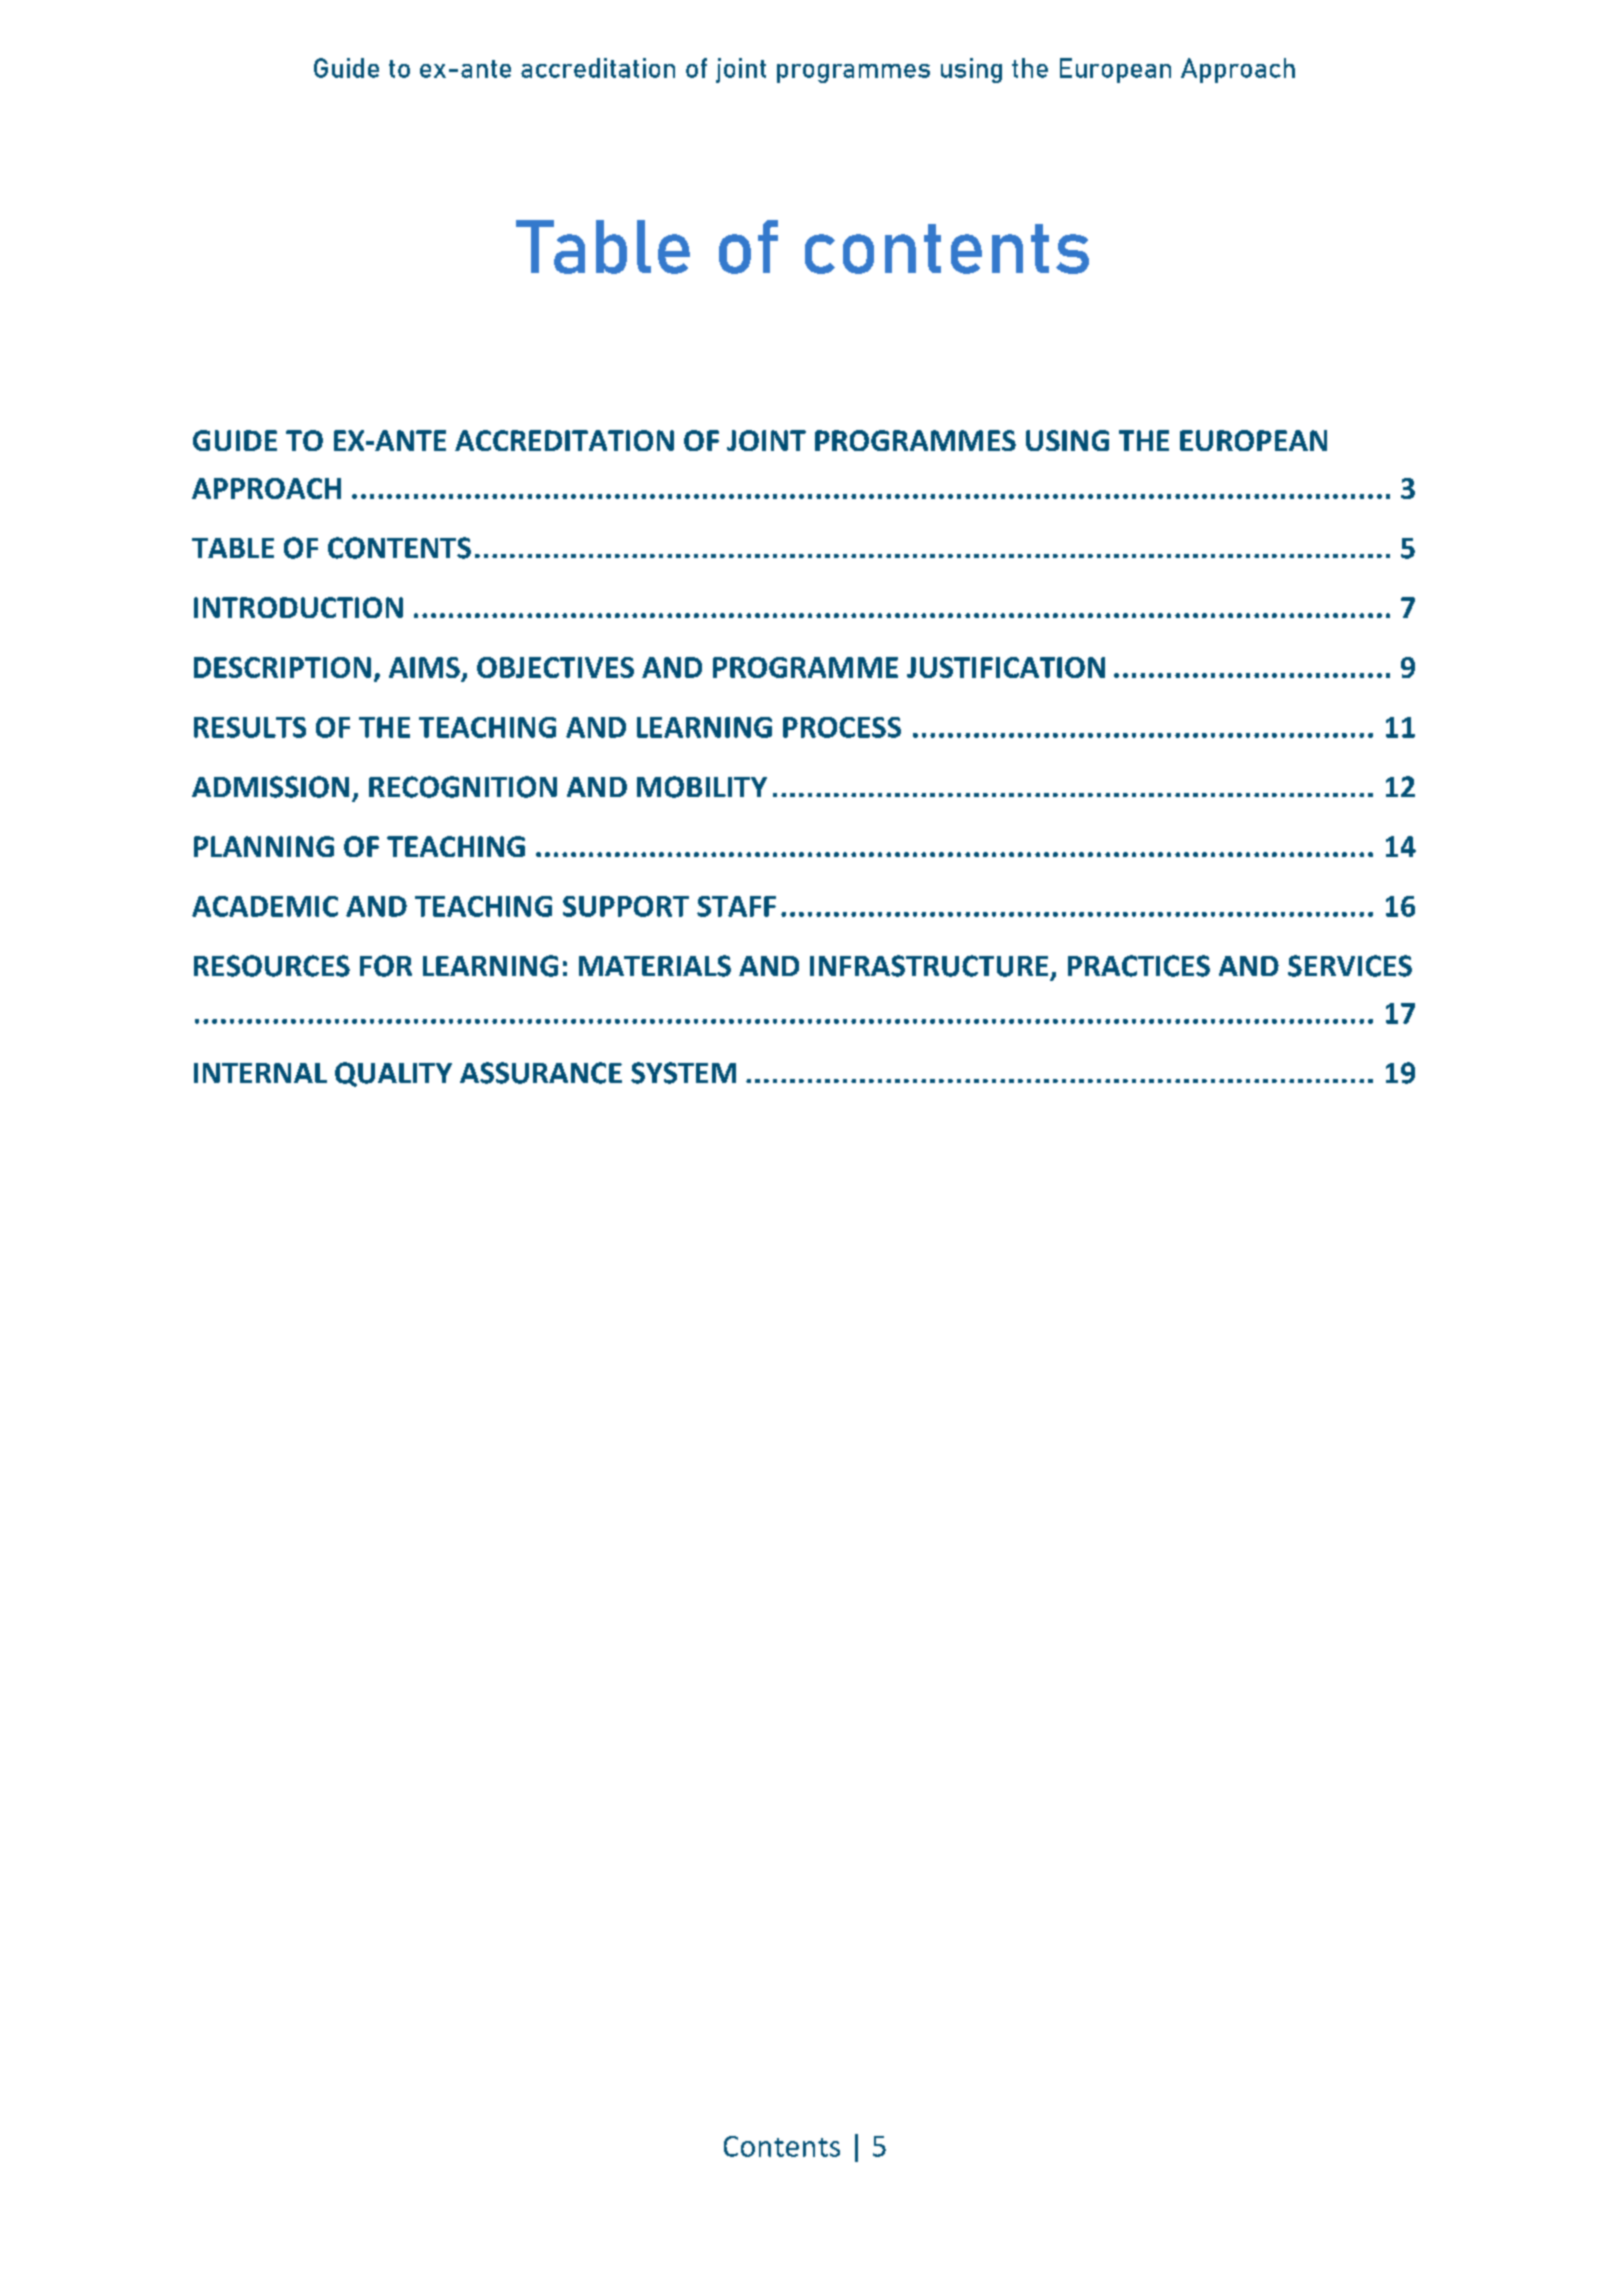 This document has width=1609, height=2276. I want to click on SUPPORT, so click(626, 906).
